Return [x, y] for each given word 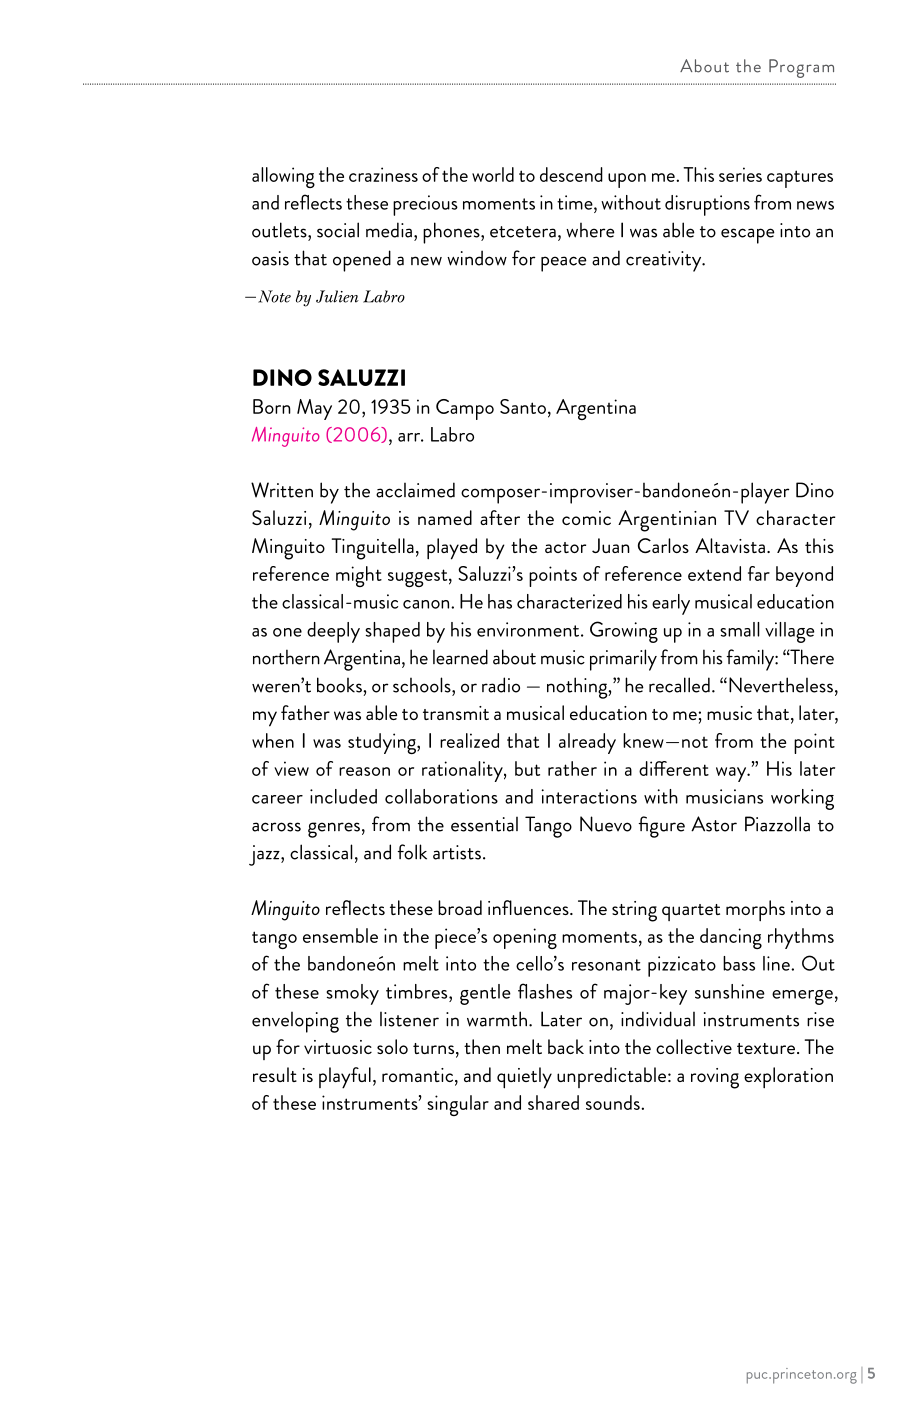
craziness [383, 174]
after [500, 517]
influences [529, 907]
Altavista [730, 545]
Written [282, 490]
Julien [337, 296]
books [340, 685]
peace [564, 264]
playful [345, 1078]
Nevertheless [781, 685]
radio [501, 685]
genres [334, 830]
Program [801, 68]
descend [571, 174]
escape [748, 236]
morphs [755, 910]
